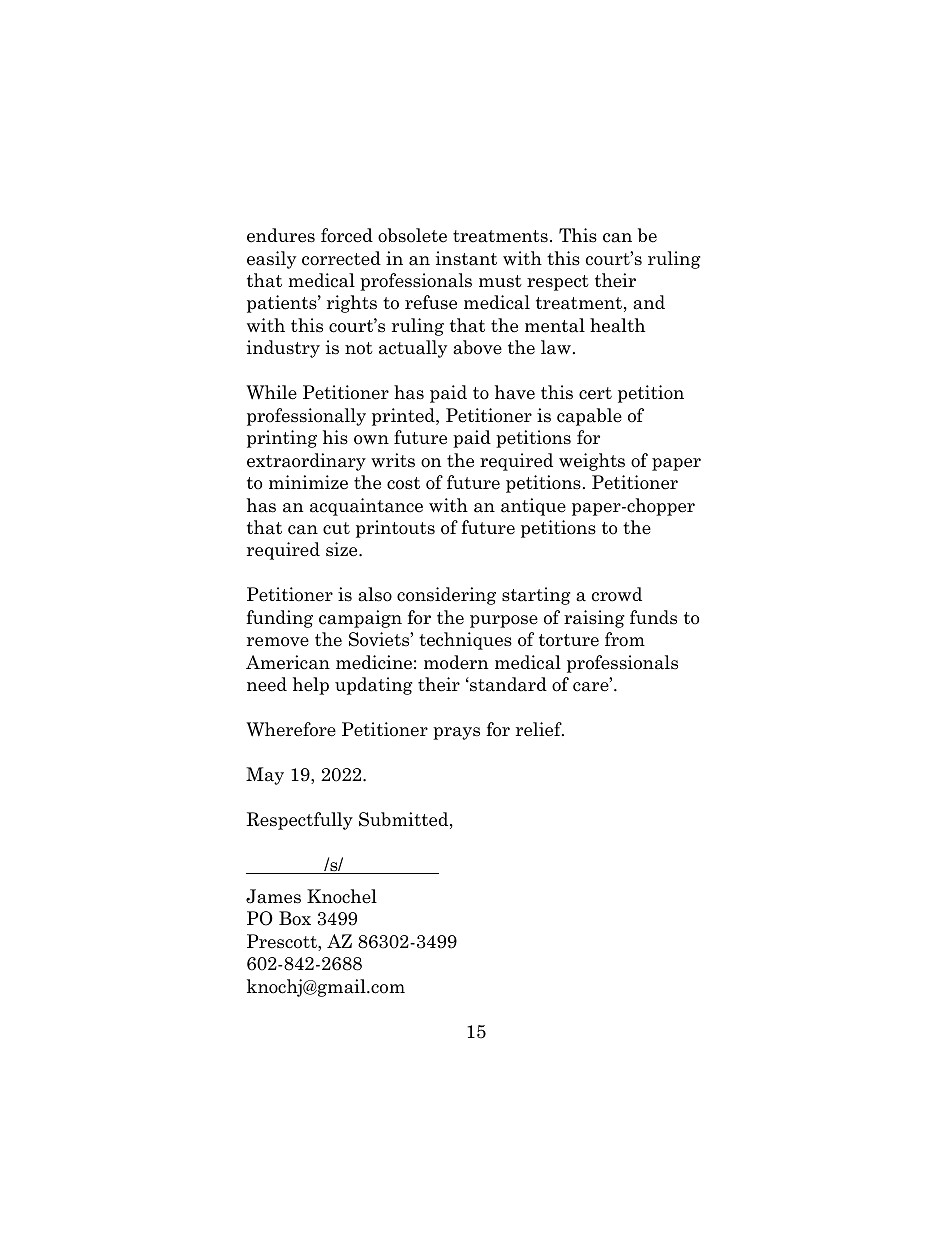 Image resolution: width=952 pixels, height=1233 pixels. I want to click on May, so click(265, 776).
